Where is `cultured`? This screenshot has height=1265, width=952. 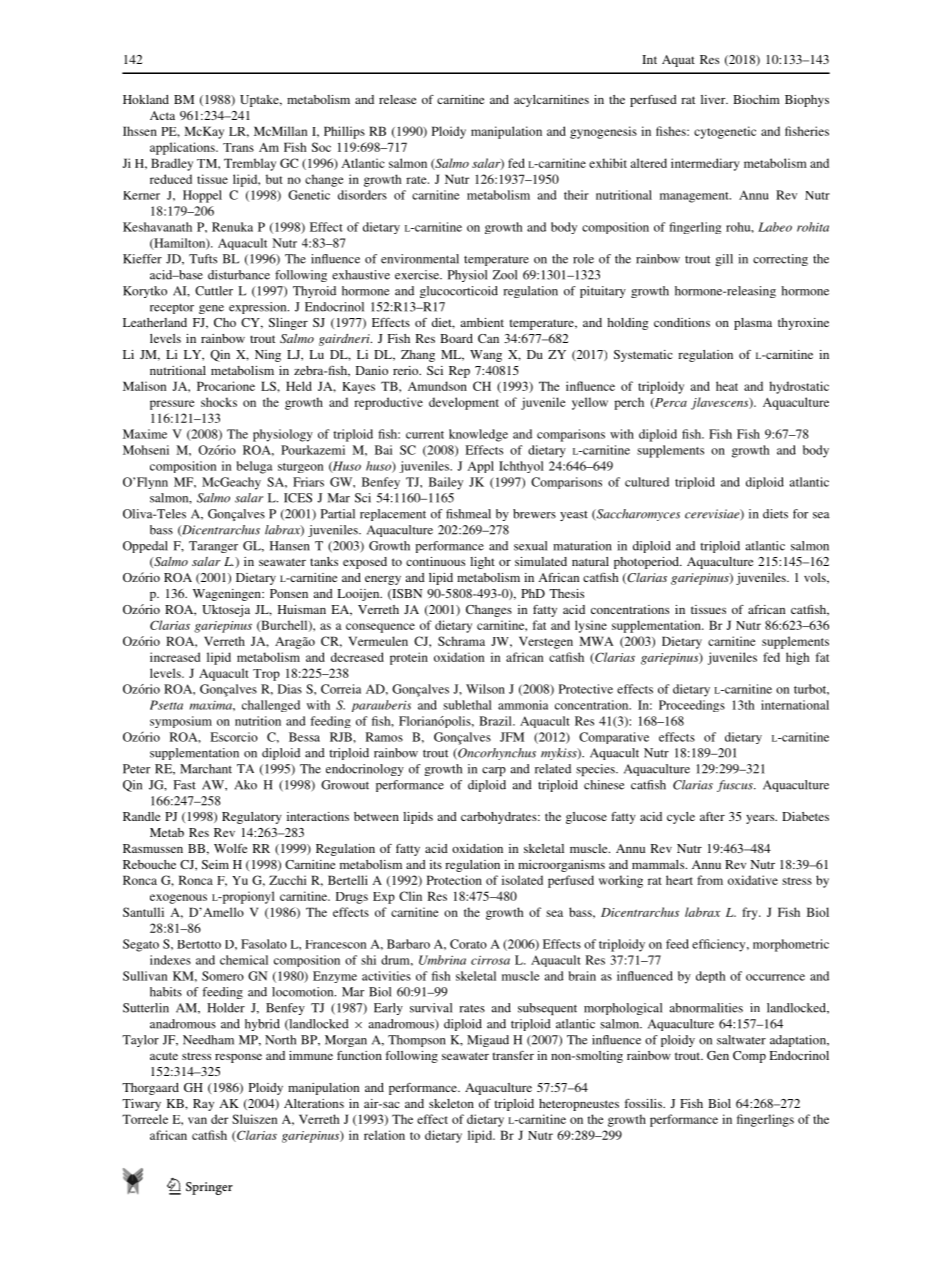 cultured is located at coordinates (647, 482).
